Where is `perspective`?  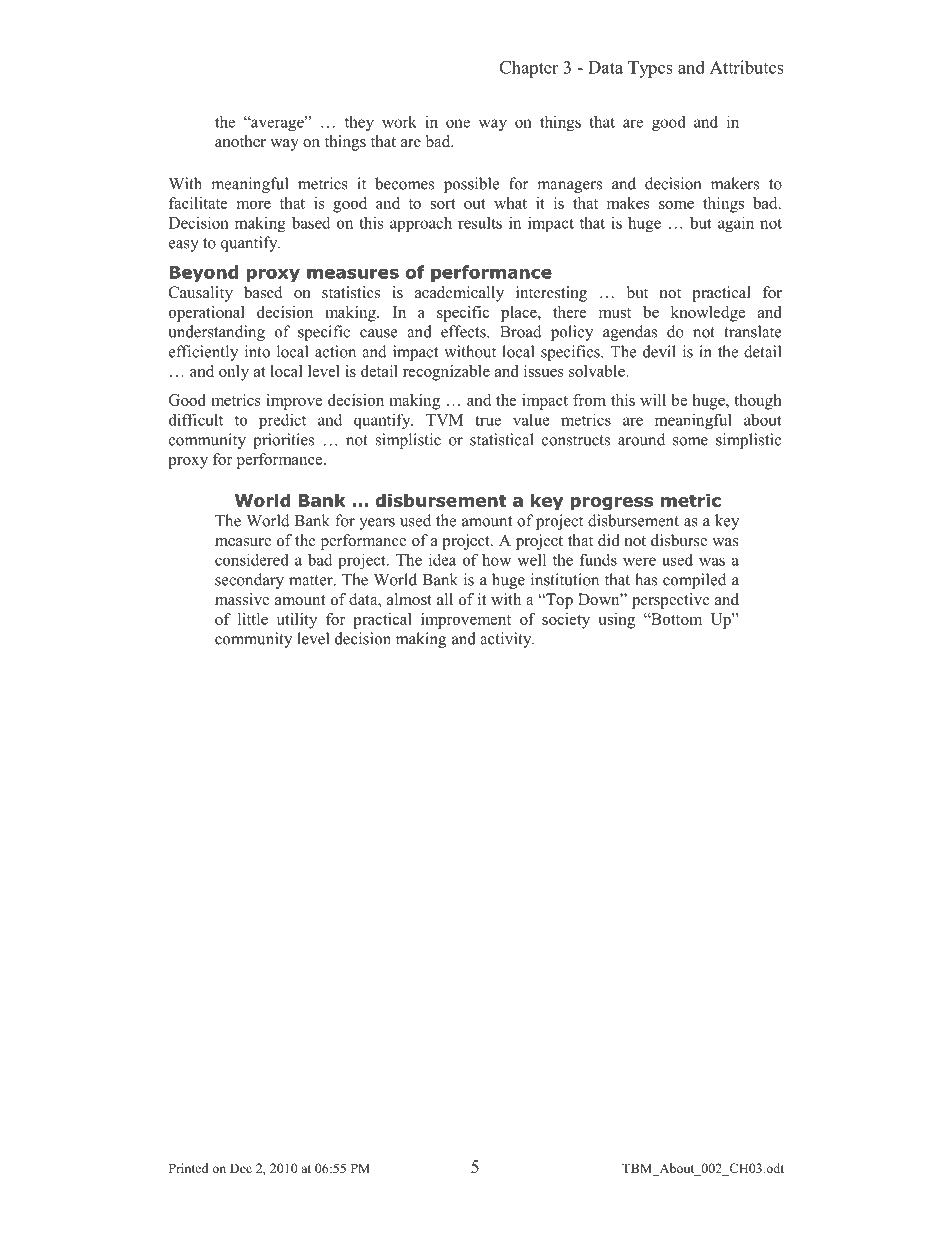 perspective is located at coordinates (671, 601).
